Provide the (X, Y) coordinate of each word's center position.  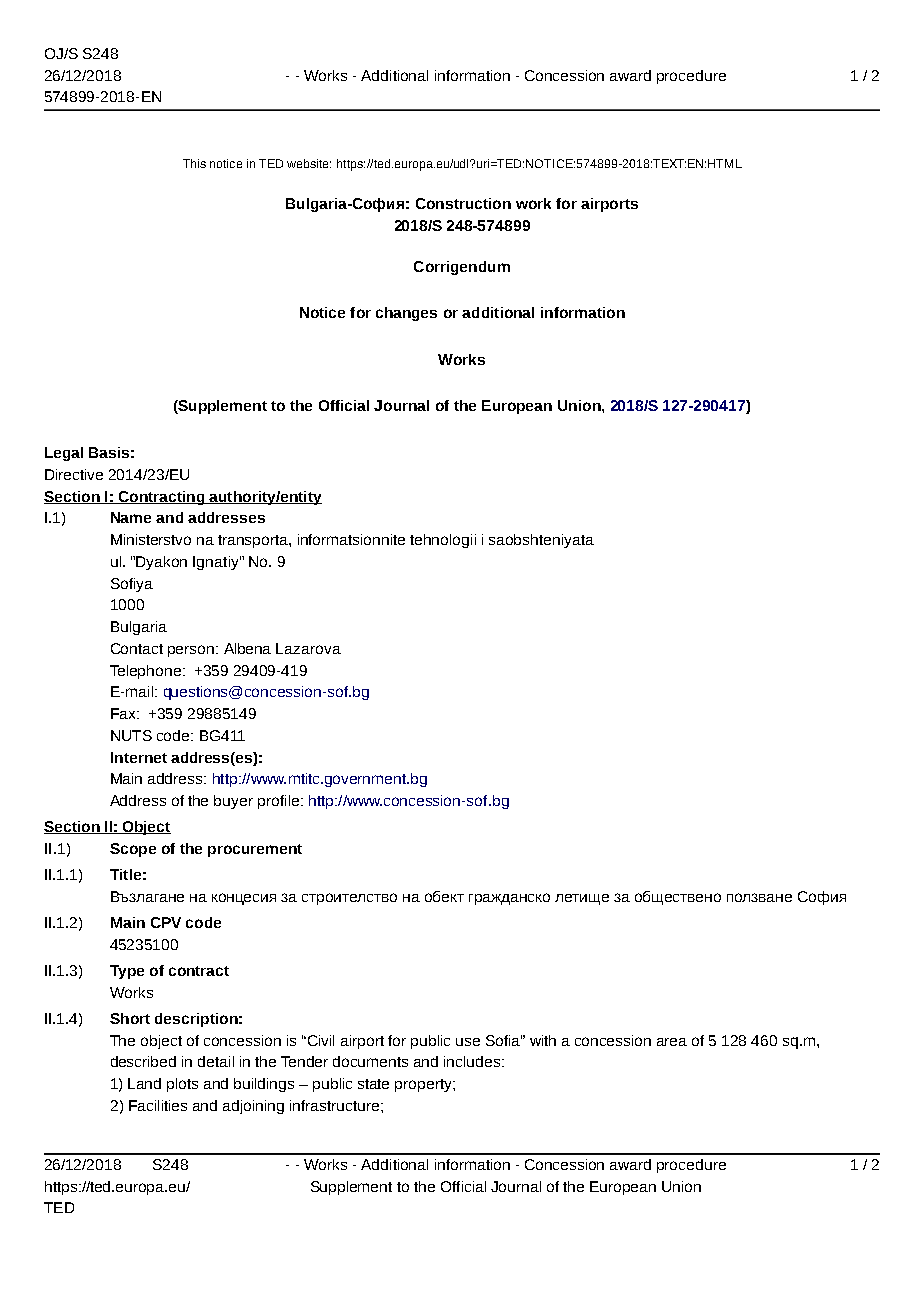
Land (144, 1083)
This (194, 163)
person (192, 651)
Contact (137, 648)
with (543, 1040)
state (373, 1084)
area (672, 1042)
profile (278, 802)
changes (406, 314)
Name (131, 517)
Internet (139, 757)
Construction (463, 203)
